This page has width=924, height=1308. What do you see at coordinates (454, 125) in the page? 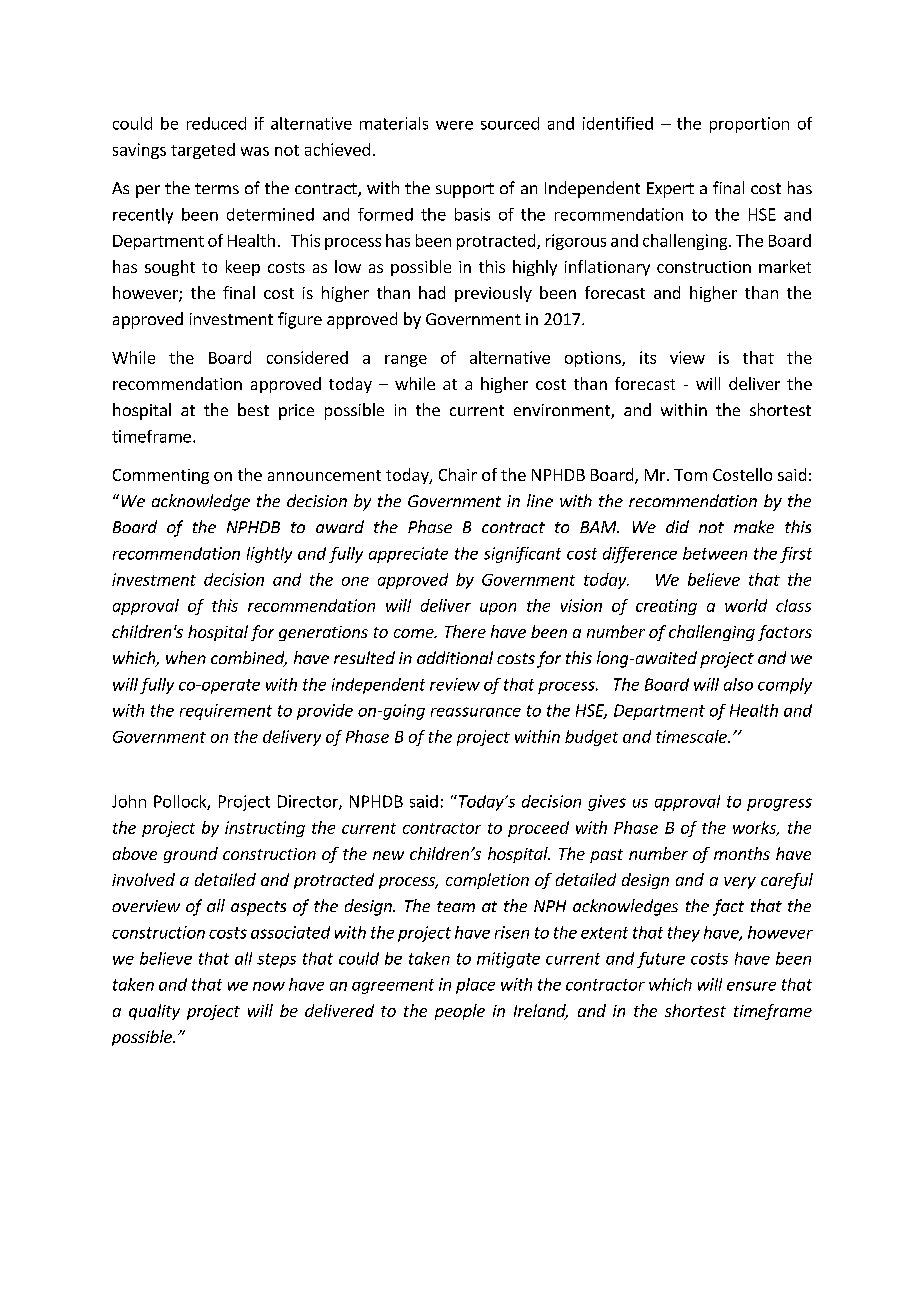
I see `were` at bounding box center [454, 125].
